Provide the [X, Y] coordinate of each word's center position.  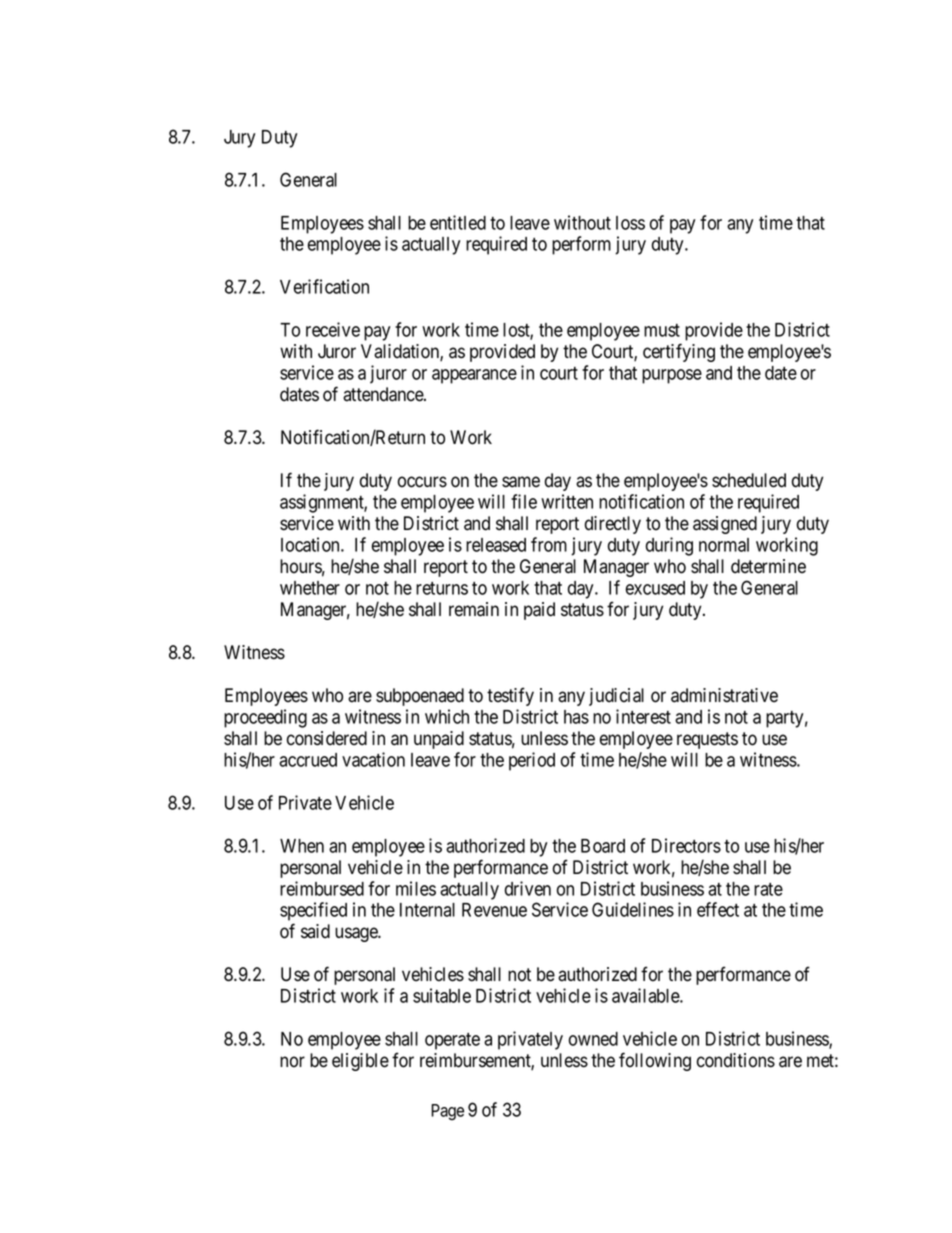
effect [718, 909]
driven [528, 888]
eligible [360, 1062]
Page [447, 1112]
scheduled [749, 480]
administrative [724, 695]
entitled [458, 222]
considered [327, 738]
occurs [422, 482]
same [521, 482]
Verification [324, 286]
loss [630, 223]
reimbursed [322, 888]
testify [510, 696]
